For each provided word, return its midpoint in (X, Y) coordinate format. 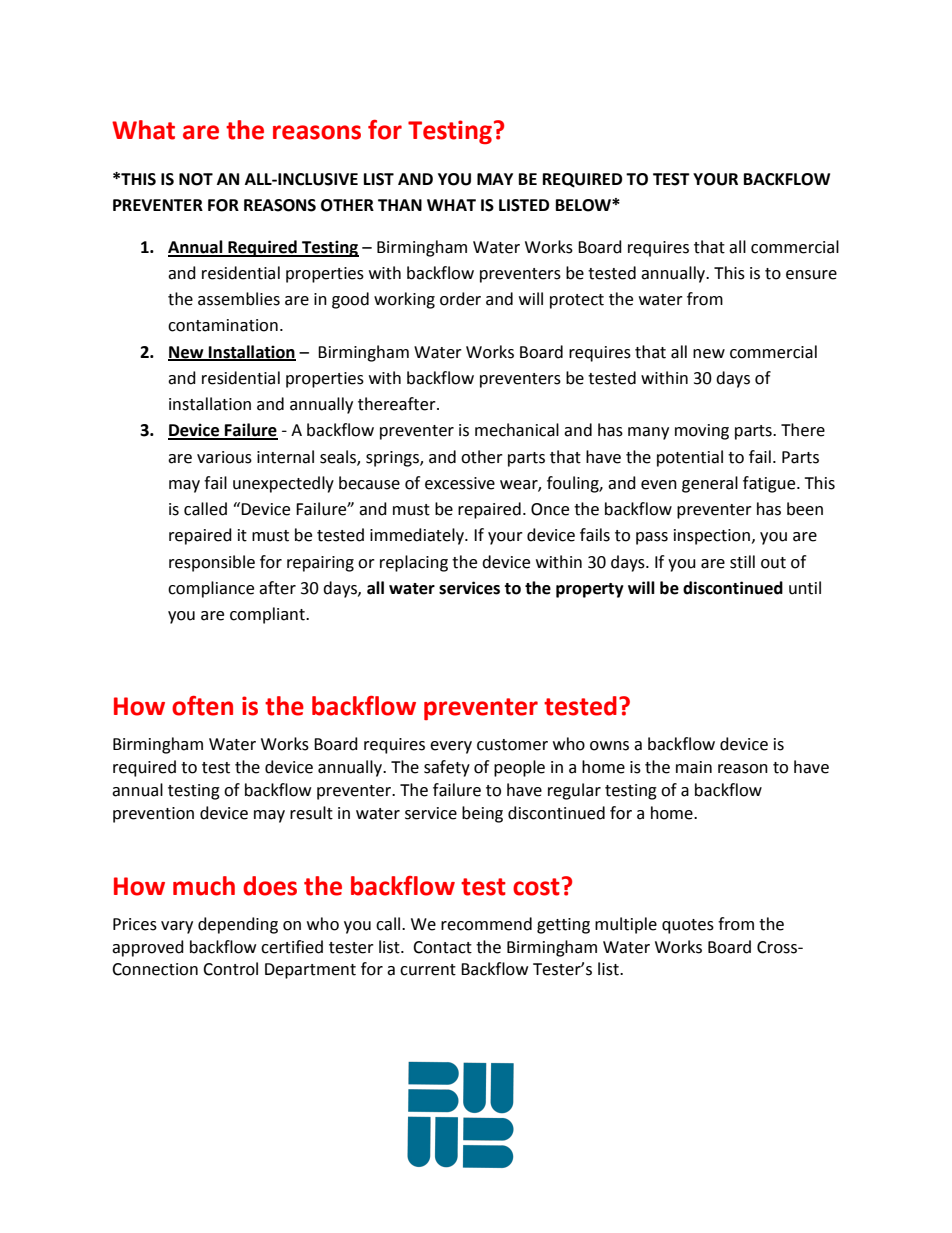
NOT (196, 179)
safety (447, 768)
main (694, 767)
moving (702, 432)
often (202, 706)
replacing (414, 563)
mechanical (517, 430)
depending (238, 925)
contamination (223, 325)
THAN (400, 205)
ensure (811, 275)
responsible (212, 563)
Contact (442, 947)
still (742, 562)
